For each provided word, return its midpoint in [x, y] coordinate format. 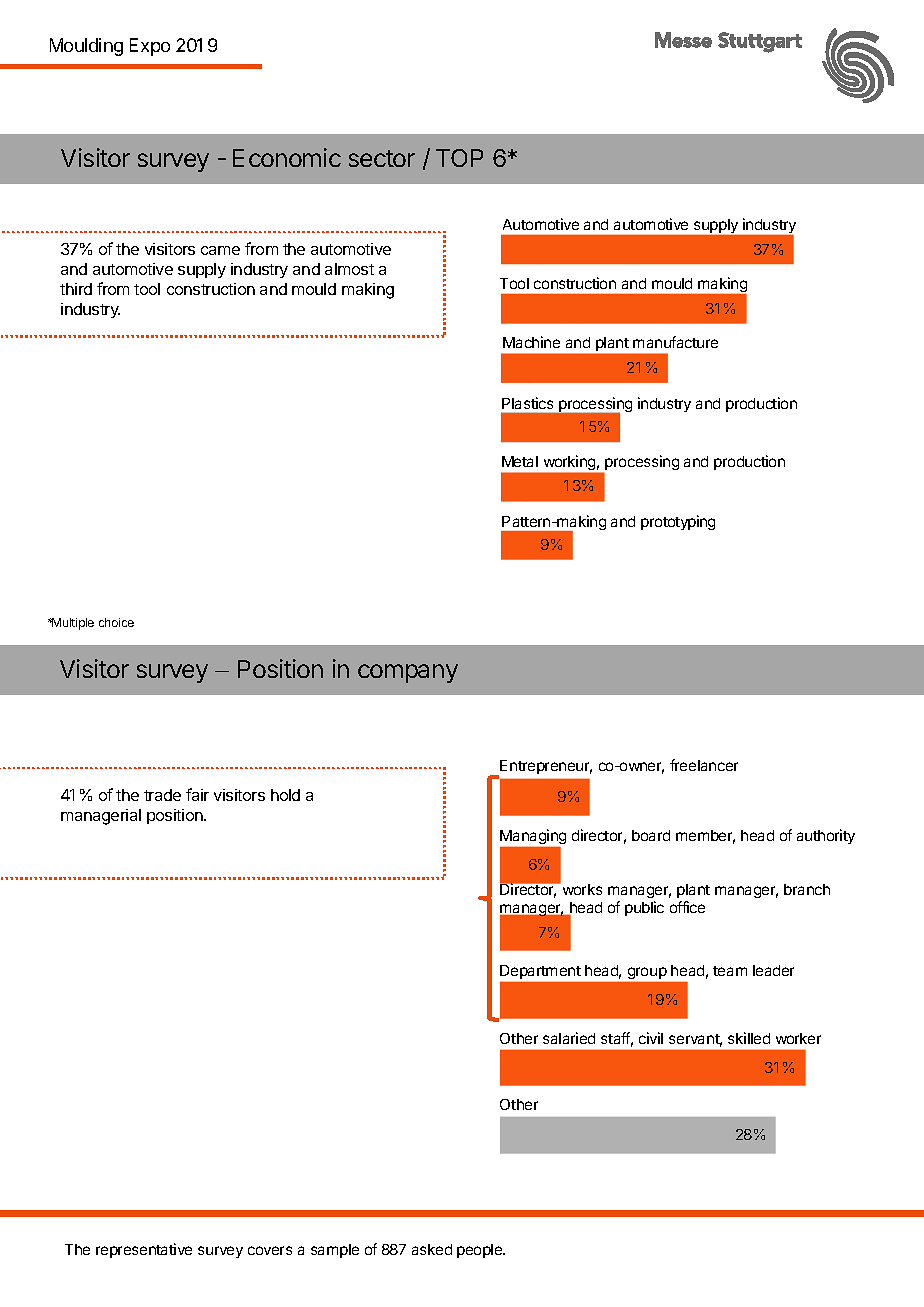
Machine [531, 342]
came [220, 250]
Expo [150, 47]
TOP [459, 158]
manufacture [675, 342]
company [408, 673]
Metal [520, 461]
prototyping [678, 522]
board [651, 835]
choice [116, 622]
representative [144, 1250]
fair [197, 794]
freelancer [704, 765]
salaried [569, 1038]
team [730, 971]
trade [162, 795]
